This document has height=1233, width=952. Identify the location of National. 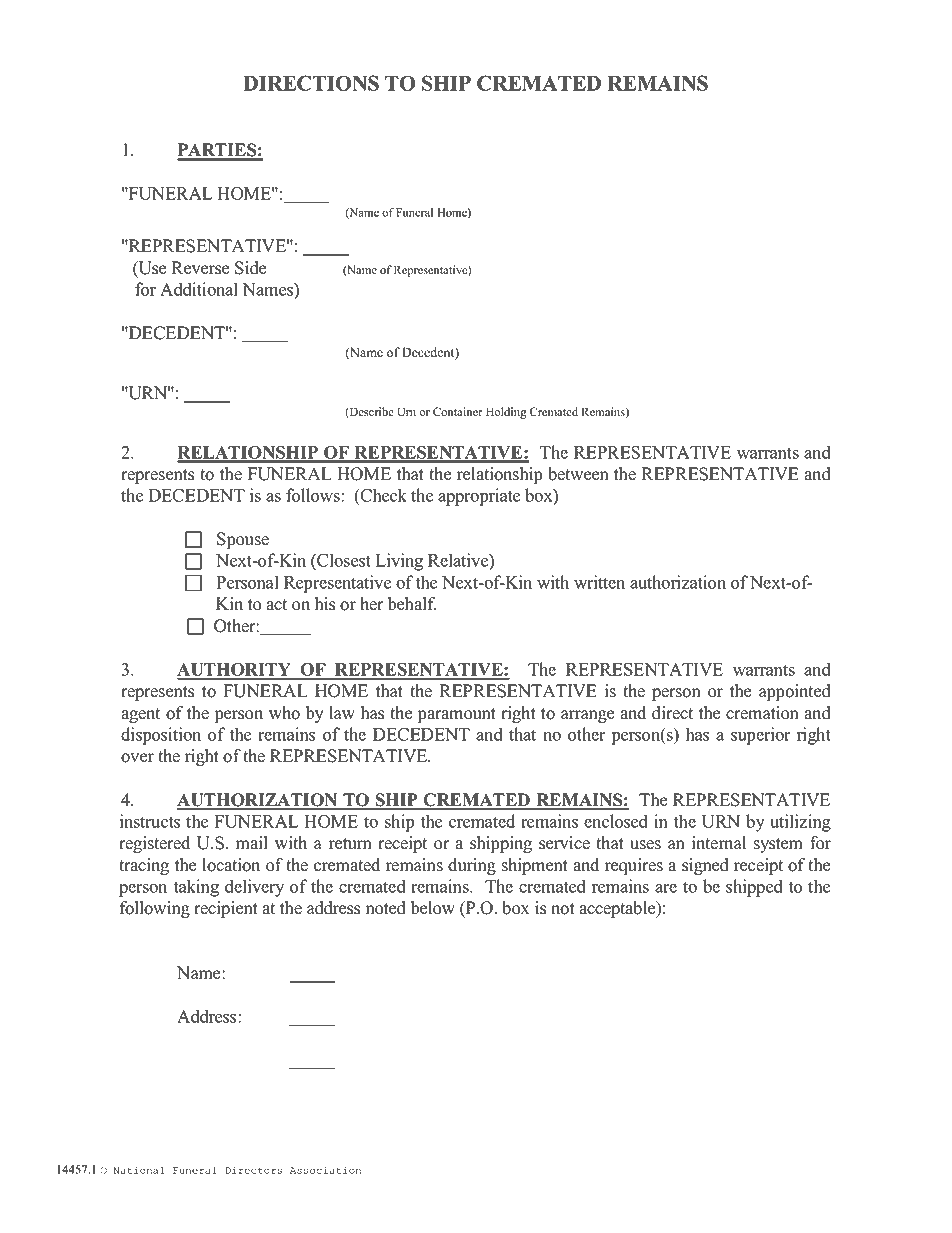
(139, 1170).
